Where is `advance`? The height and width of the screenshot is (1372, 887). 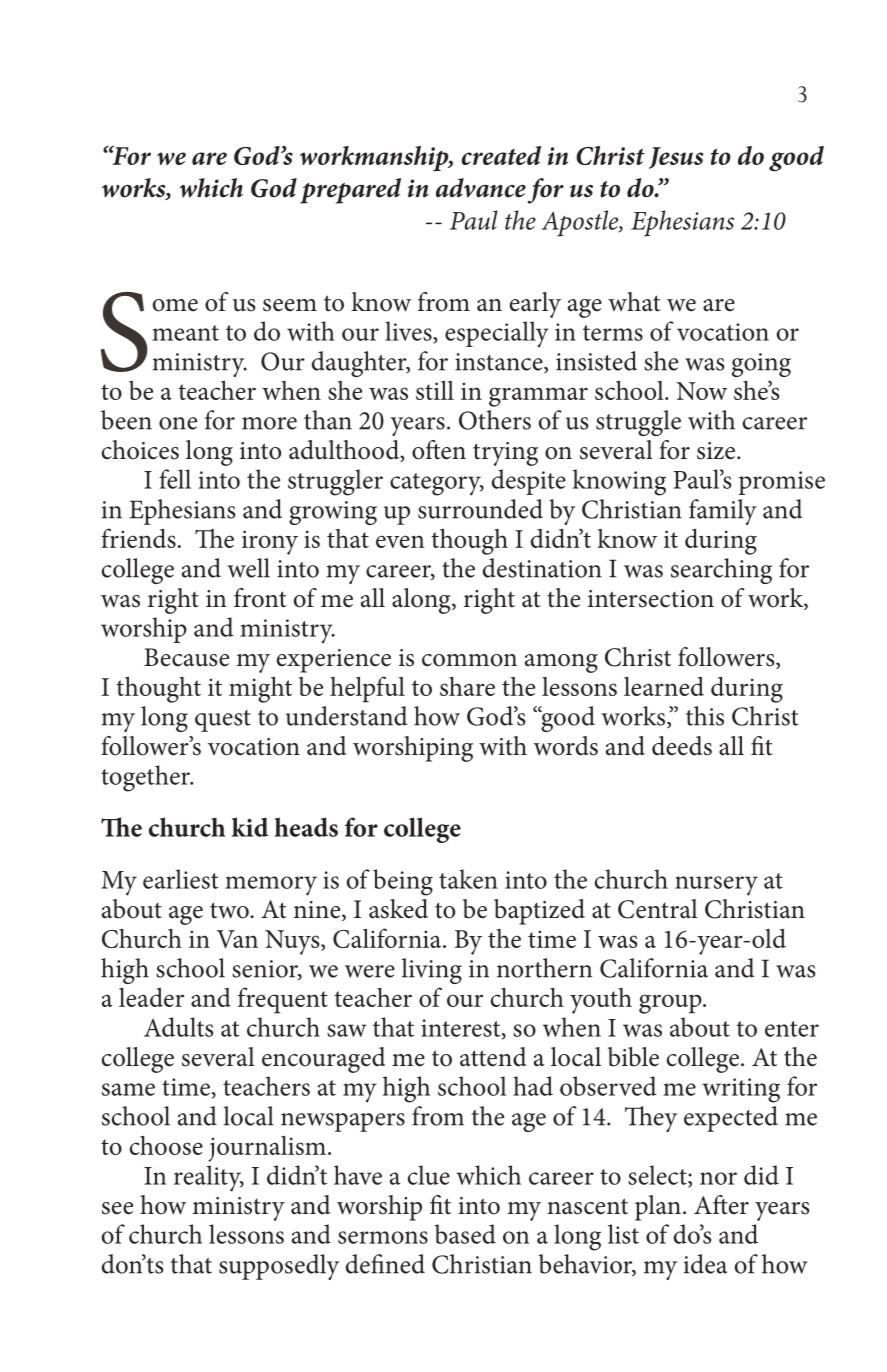 advance is located at coordinates (481, 188).
